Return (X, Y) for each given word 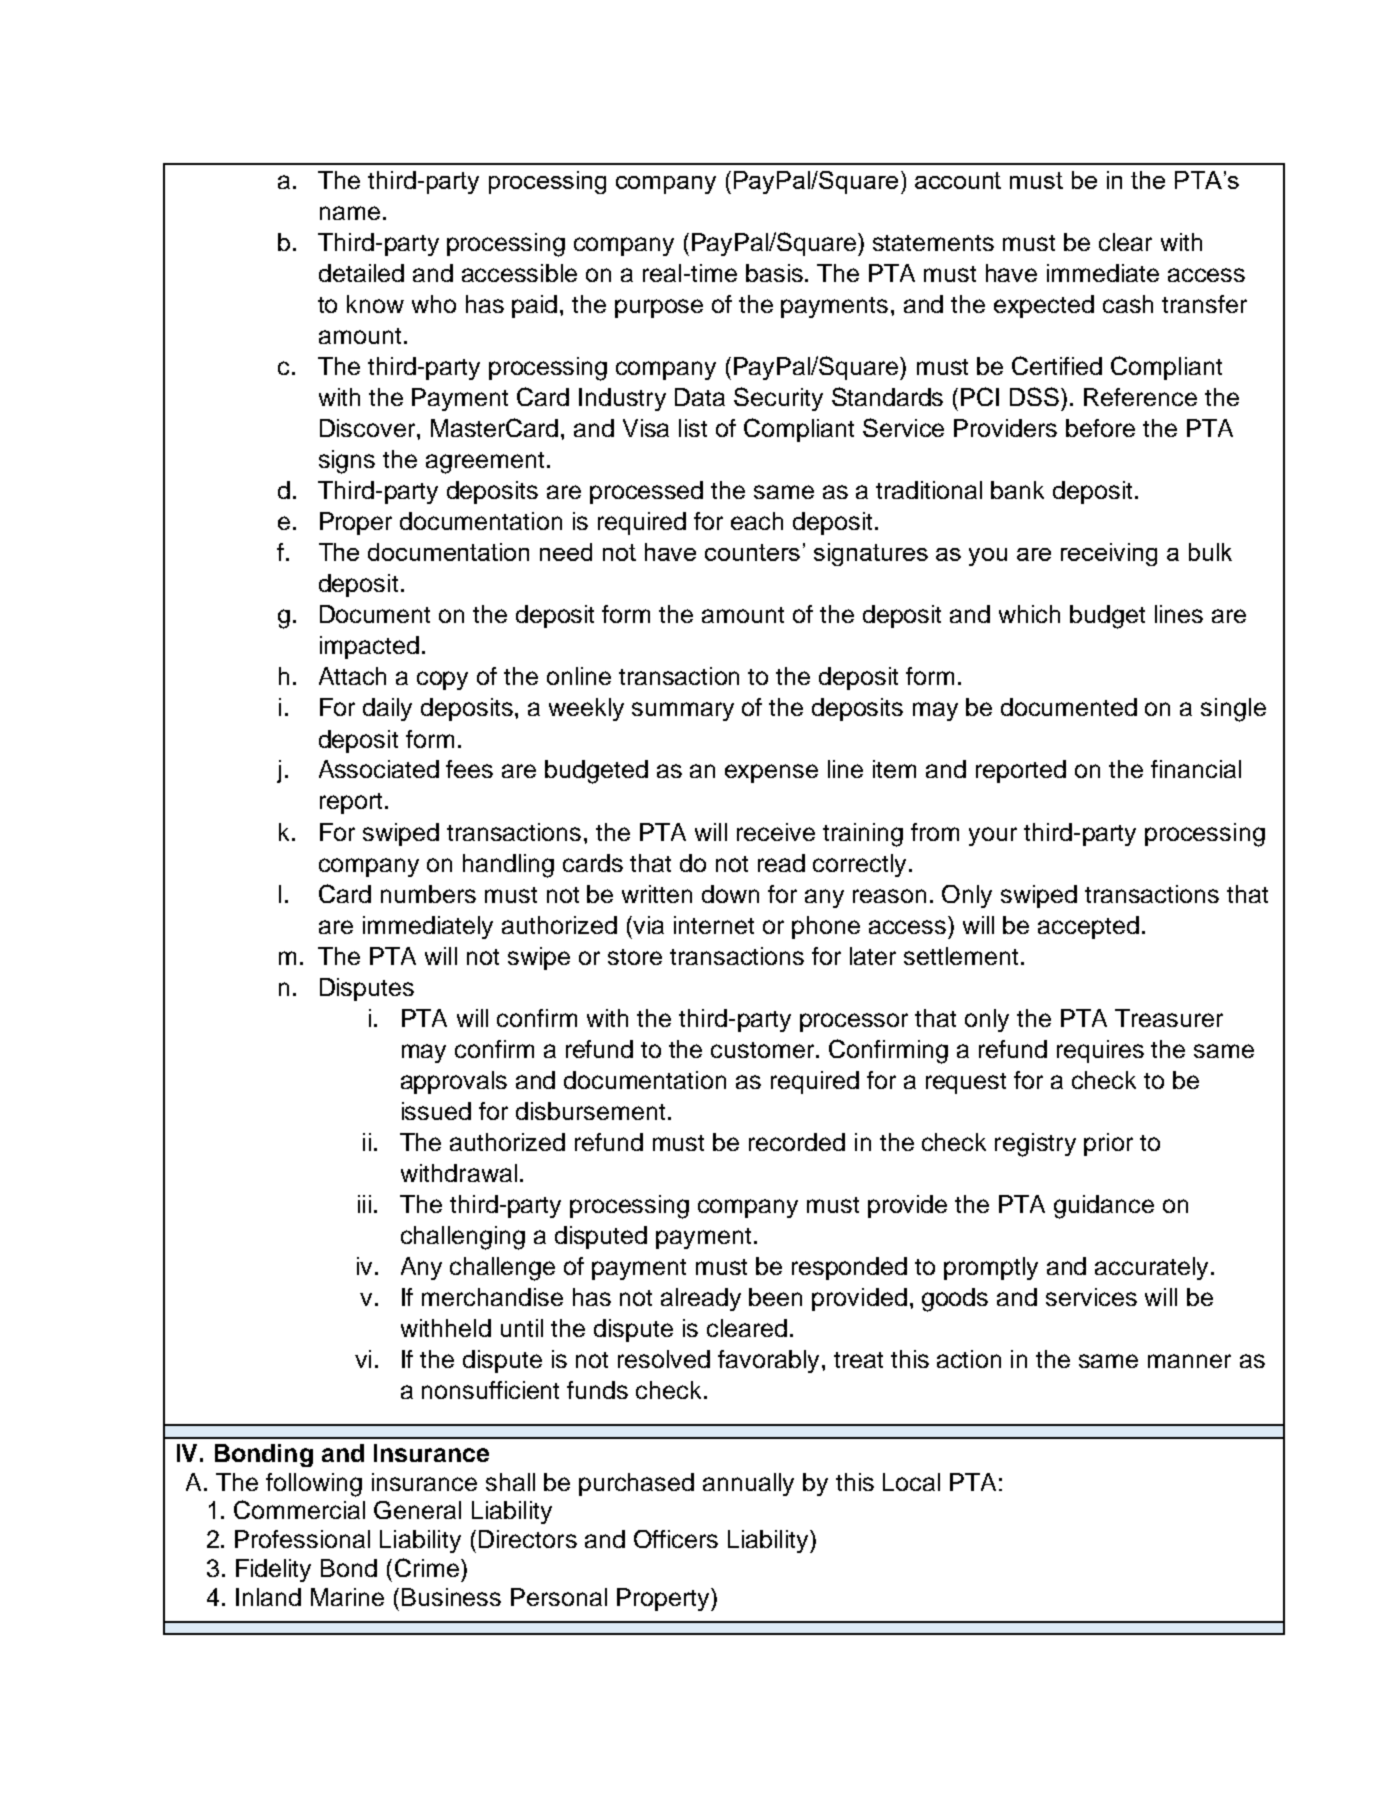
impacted (369, 647)
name (350, 213)
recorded (797, 1142)
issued (436, 1111)
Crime (428, 1567)
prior (1108, 1144)
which (1029, 614)
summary (683, 711)
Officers (676, 1539)
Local (911, 1482)
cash (1128, 304)
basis (776, 273)
